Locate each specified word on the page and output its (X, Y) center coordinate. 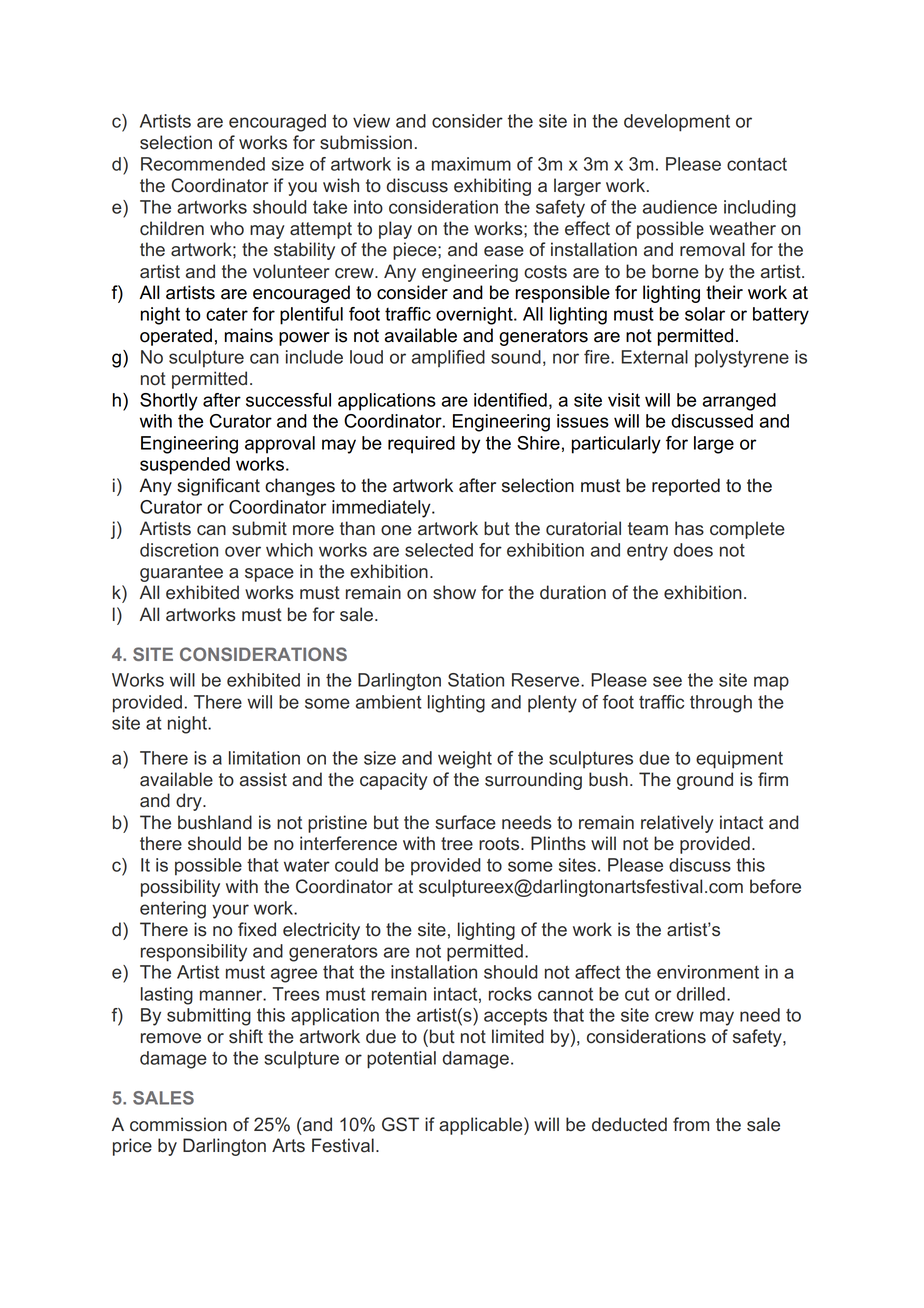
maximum (471, 164)
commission (178, 1124)
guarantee (181, 573)
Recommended (203, 164)
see (667, 681)
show (454, 592)
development (677, 123)
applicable (482, 1126)
